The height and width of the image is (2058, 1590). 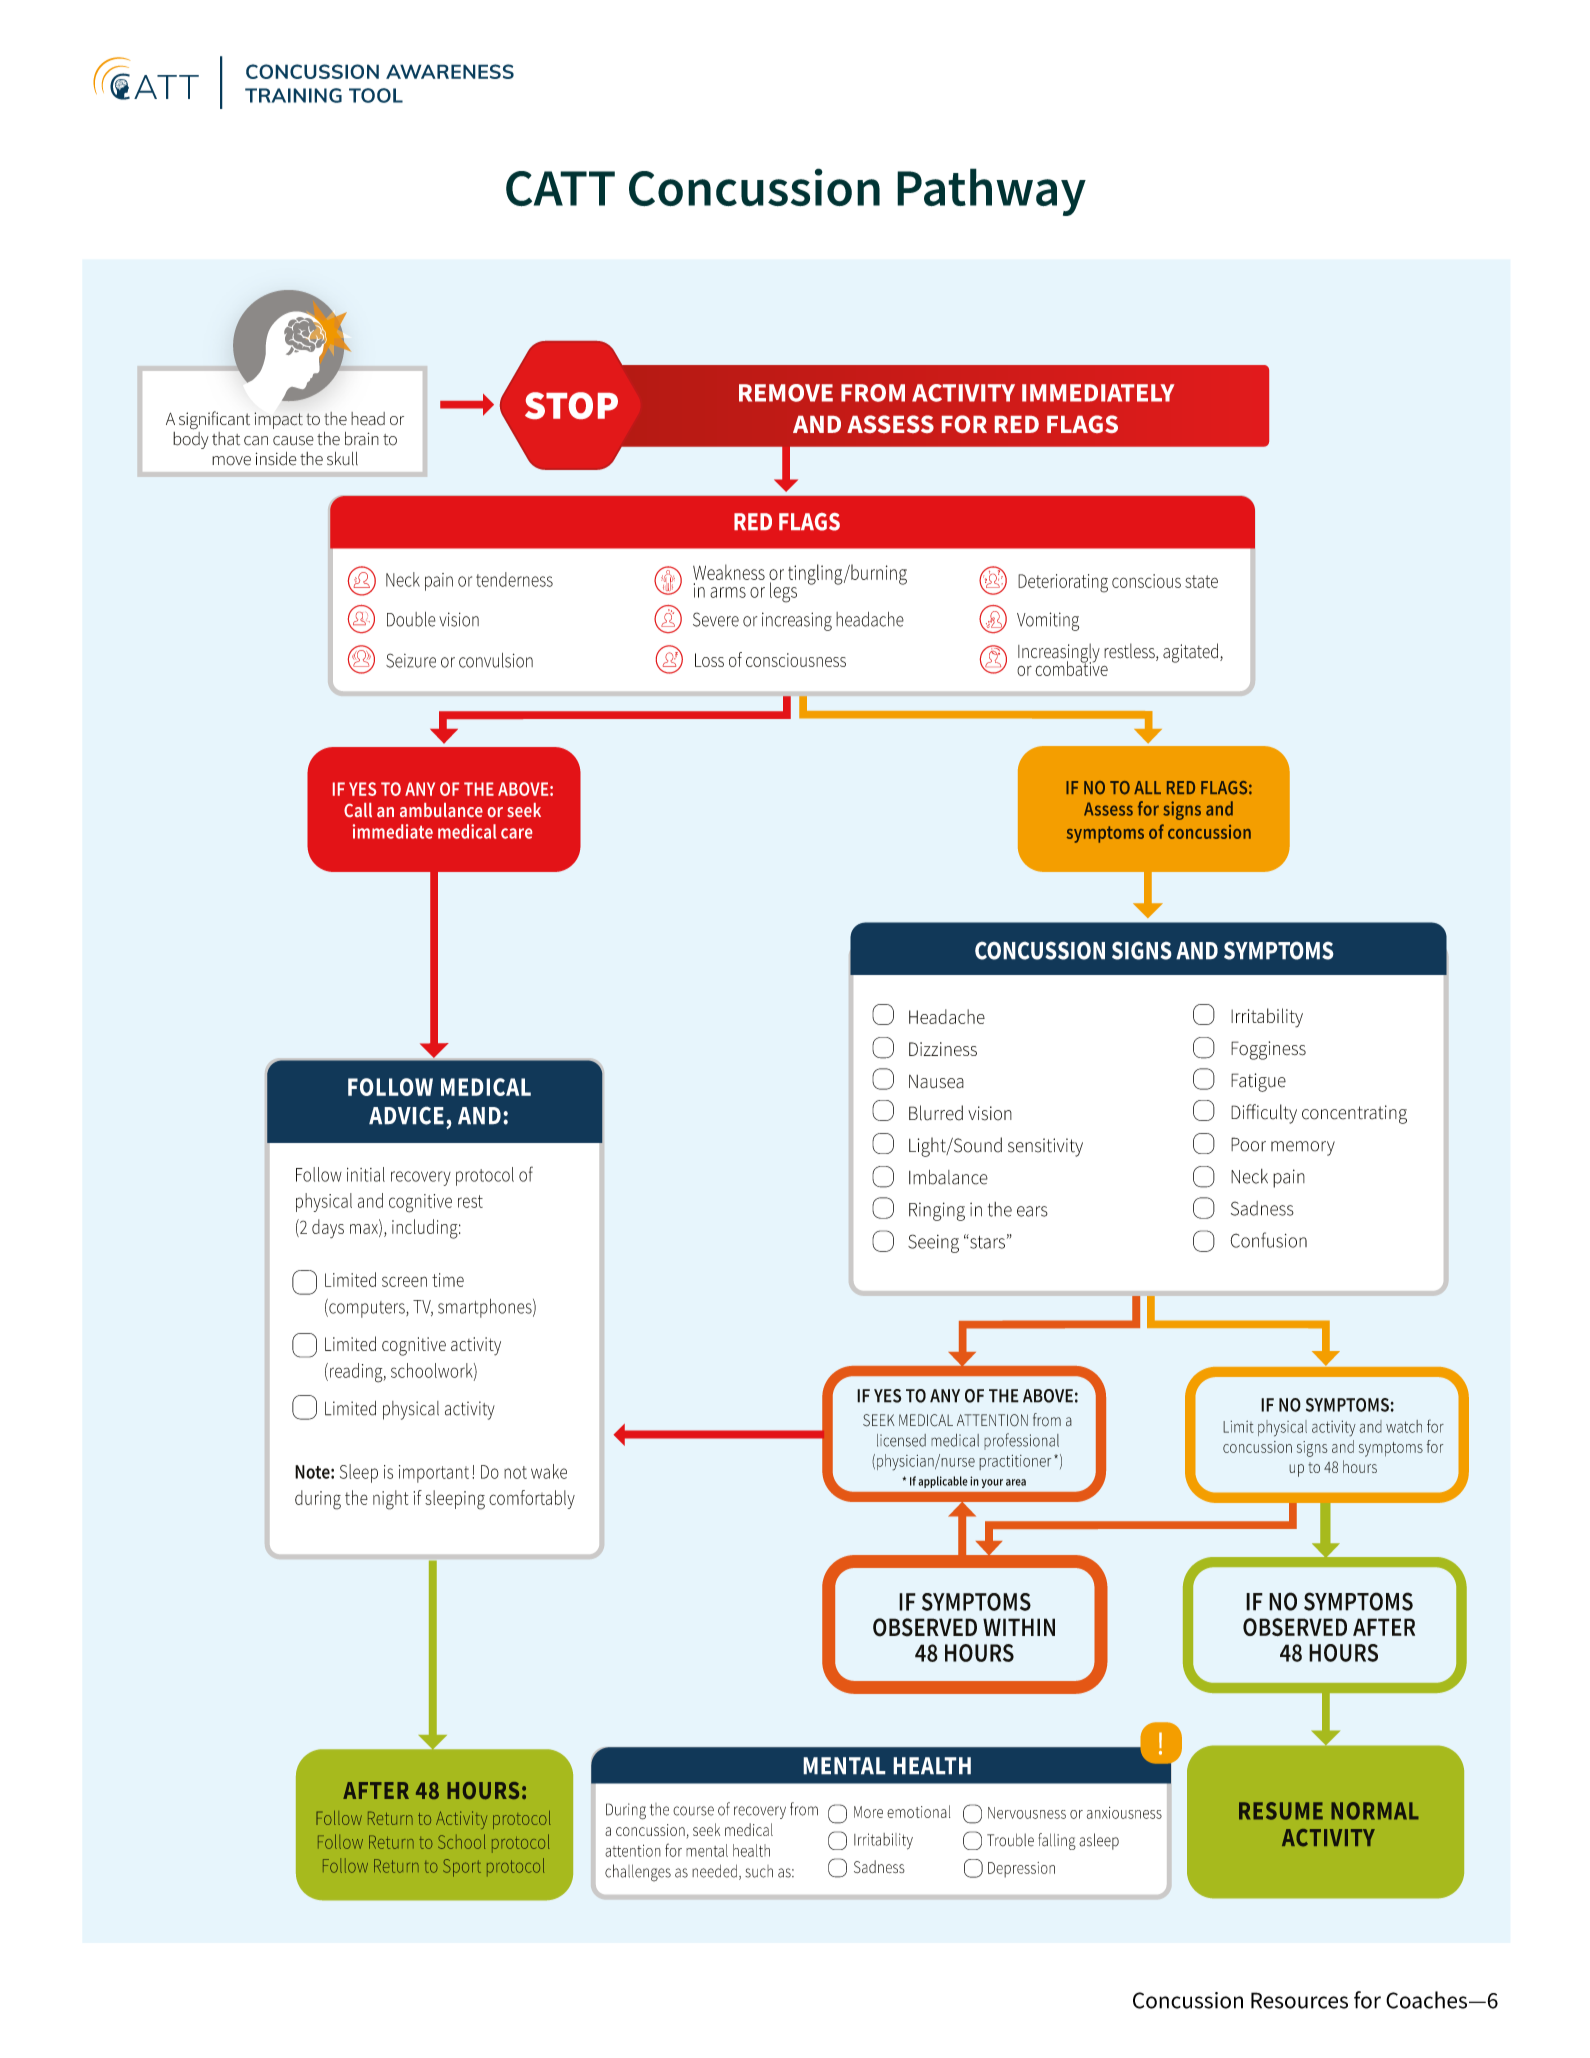 I want to click on Sport, so click(x=462, y=1868).
